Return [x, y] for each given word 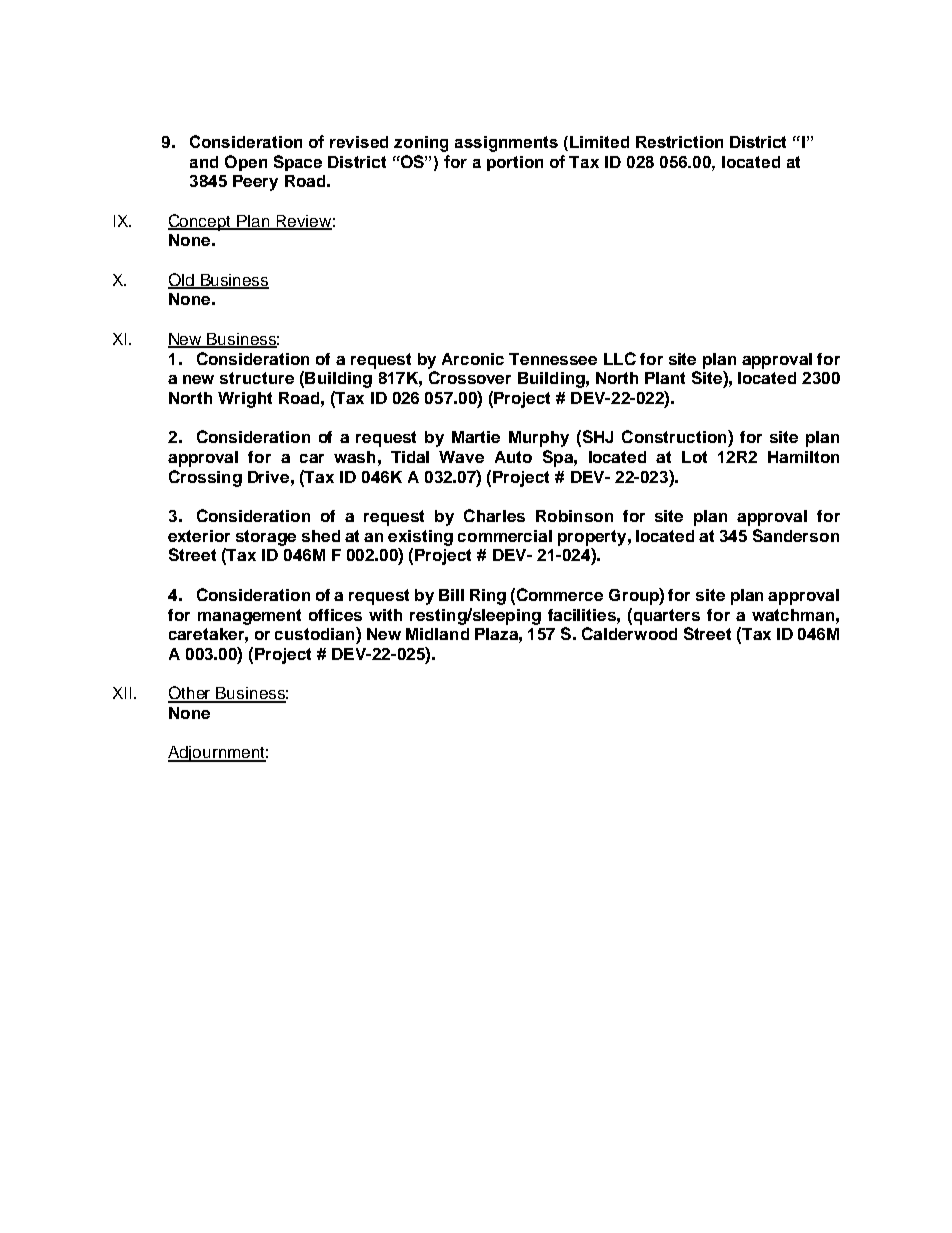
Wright [245, 400]
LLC [620, 358]
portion [515, 163]
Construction [675, 436]
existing [420, 538]
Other [190, 694]
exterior [199, 536]
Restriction [679, 142]
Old [182, 280]
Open [246, 163]
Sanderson [796, 535]
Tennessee [553, 359]
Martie [476, 437]
